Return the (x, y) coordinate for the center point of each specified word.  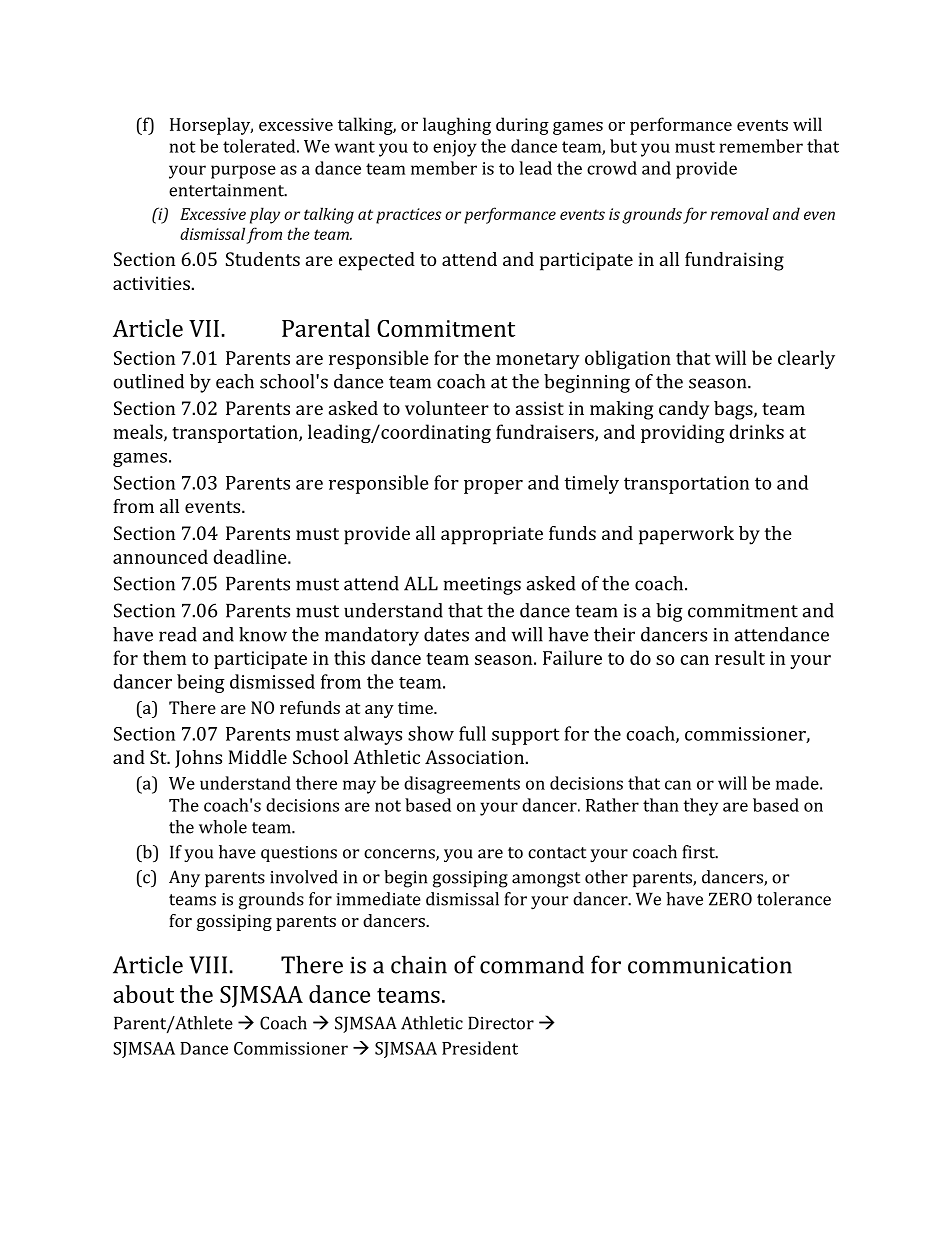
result (740, 657)
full (472, 733)
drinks (756, 431)
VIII (208, 965)
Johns (198, 759)
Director (501, 1023)
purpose (243, 172)
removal (740, 214)
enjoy (455, 148)
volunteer (447, 408)
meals (139, 432)
